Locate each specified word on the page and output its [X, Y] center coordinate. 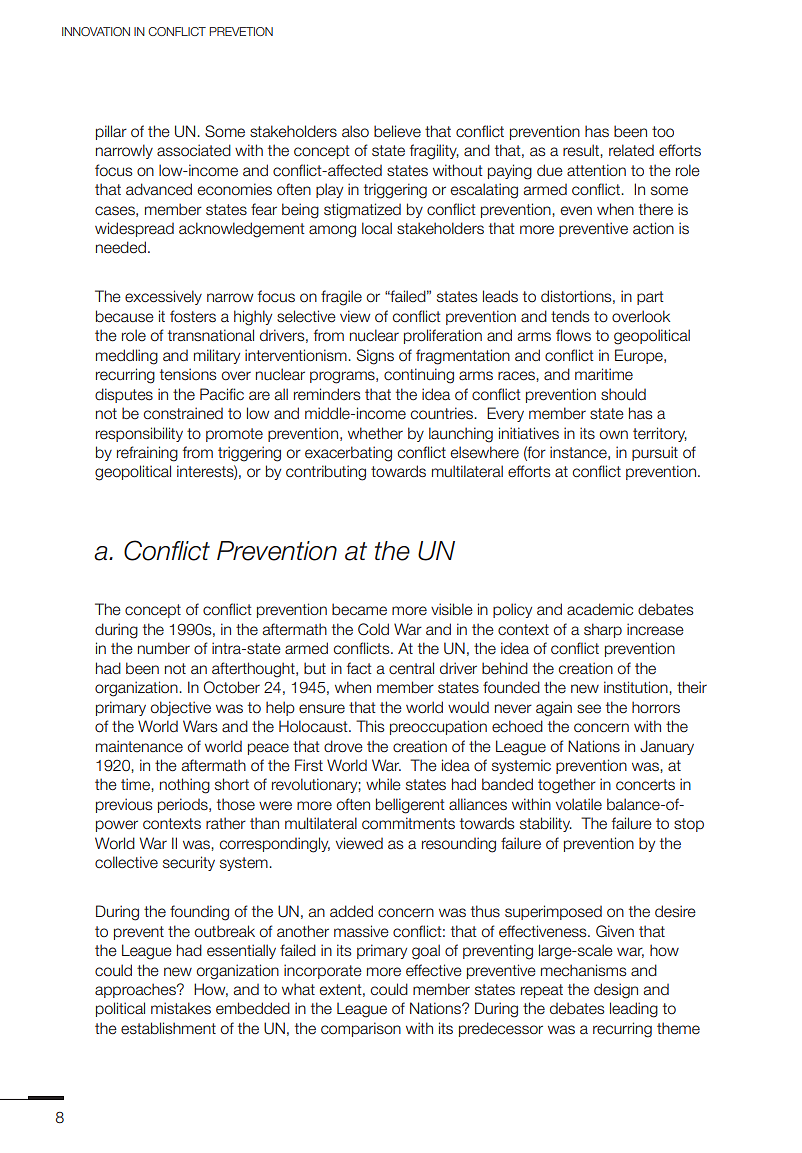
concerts [645, 785]
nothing [185, 786]
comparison [361, 1029]
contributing [326, 473]
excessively [163, 297]
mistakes [181, 1008]
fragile [341, 298]
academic [600, 609]
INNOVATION [96, 31]
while [383, 784]
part [650, 298]
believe [397, 131]
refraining [147, 454]
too [663, 132]
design [616, 991]
